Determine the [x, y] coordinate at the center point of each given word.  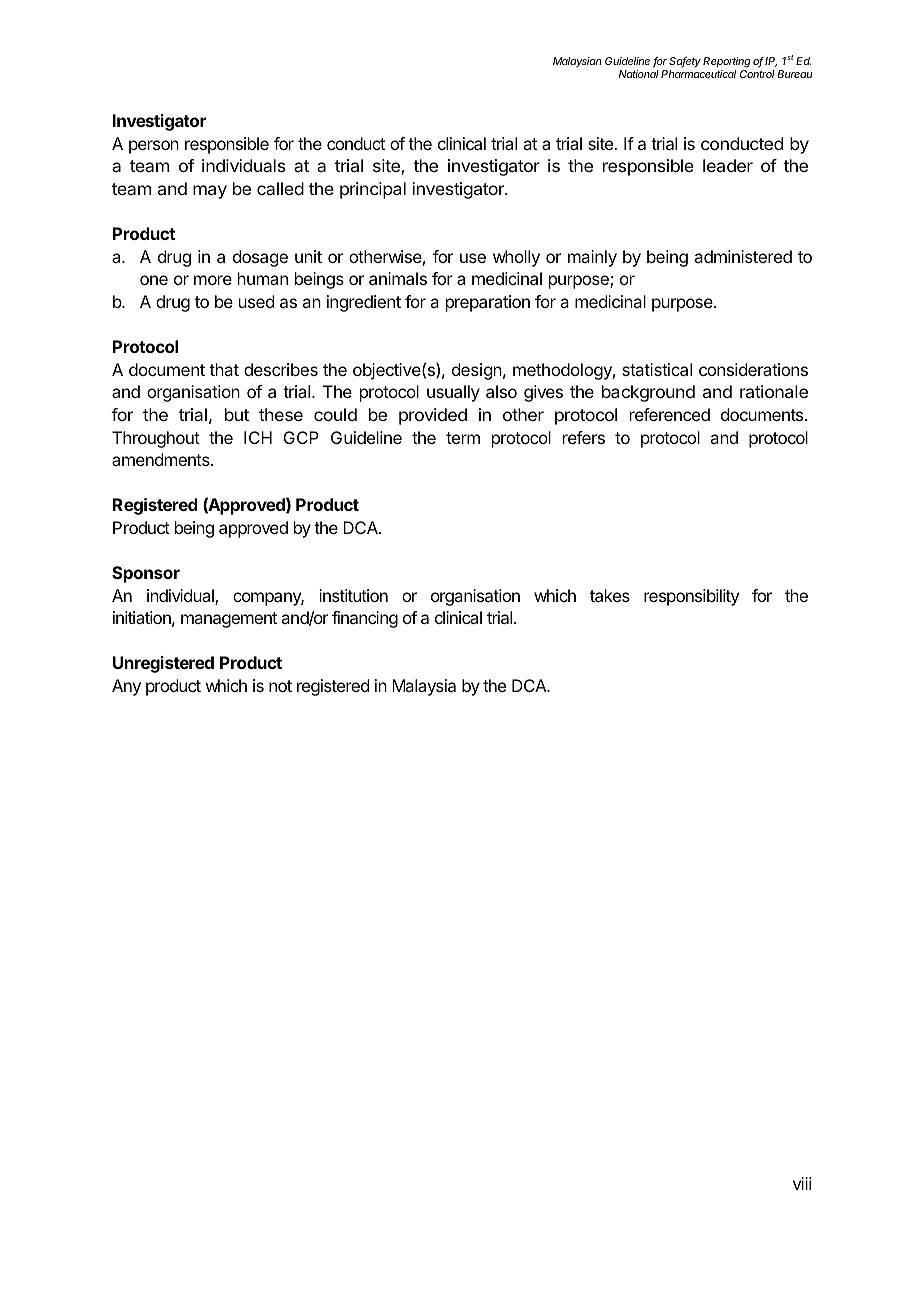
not [280, 686]
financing [365, 619]
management [229, 620]
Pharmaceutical [698, 74]
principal [373, 190]
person [154, 147]
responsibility [691, 597]
